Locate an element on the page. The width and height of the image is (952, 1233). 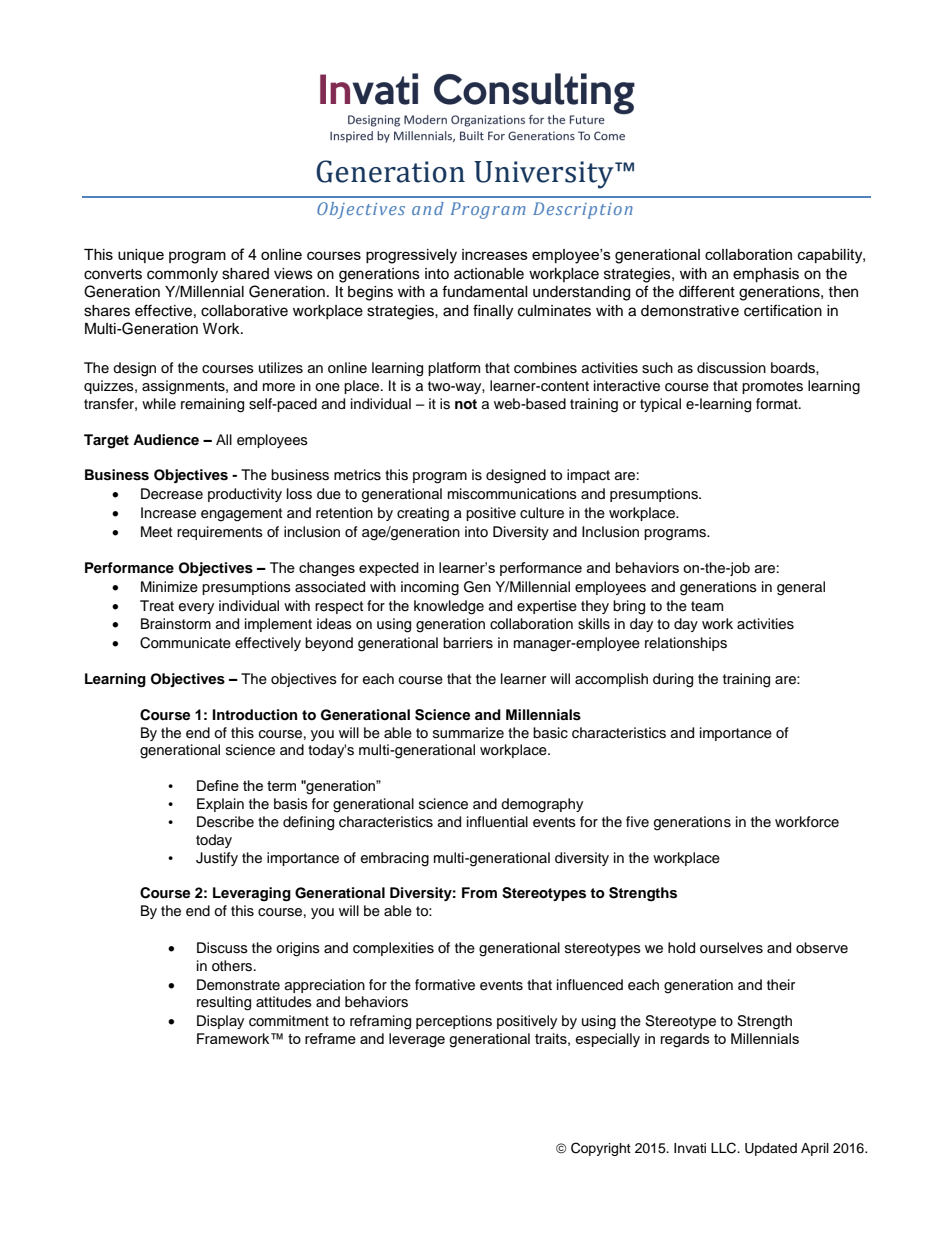
influential is located at coordinates (497, 821).
